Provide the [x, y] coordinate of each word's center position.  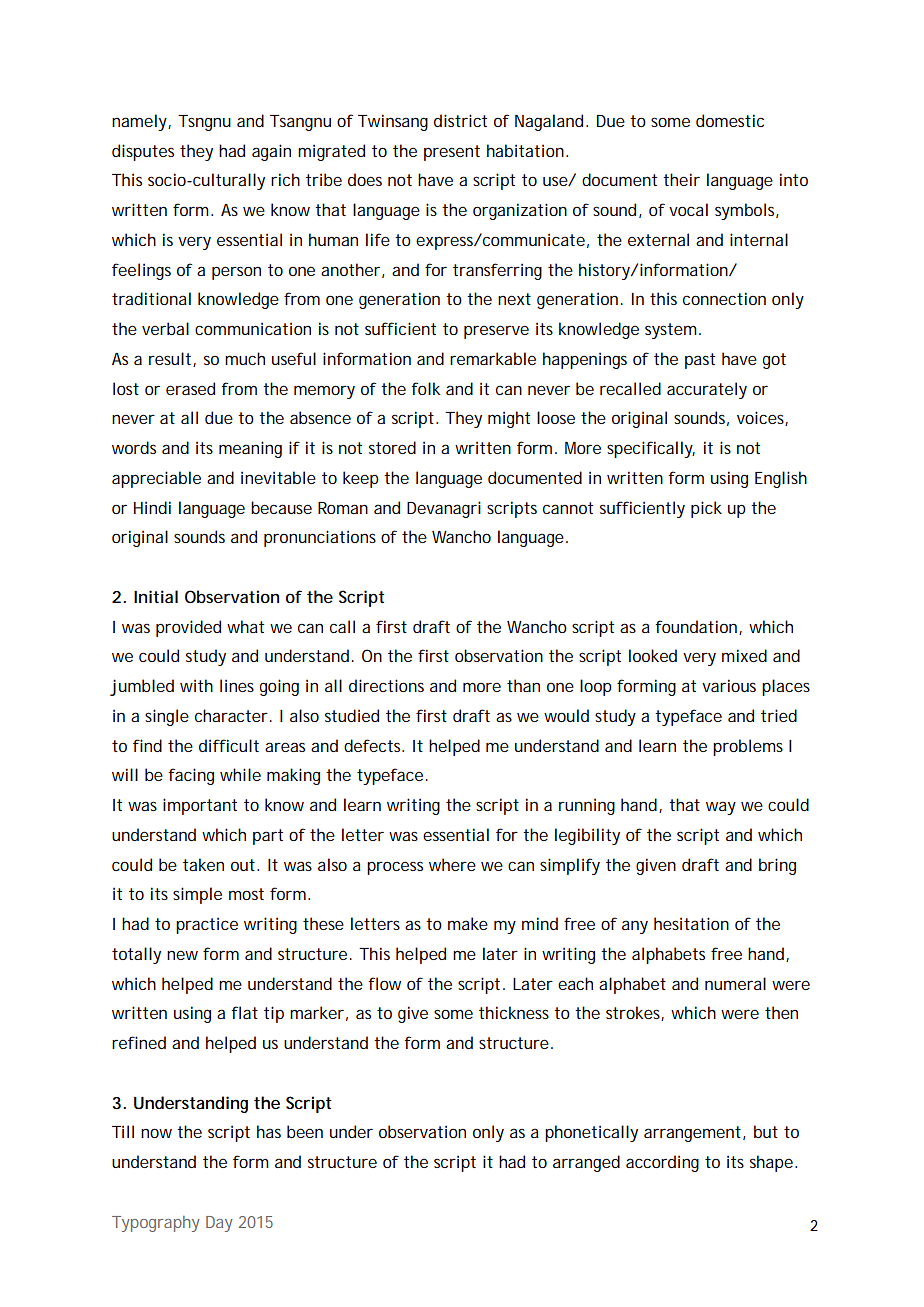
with [196, 685]
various [729, 685]
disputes [143, 152]
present [452, 153]
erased [190, 388]
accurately [707, 390]
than [523, 685]
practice [207, 925]
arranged [586, 1163]
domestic [730, 120]
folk [425, 388]
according [662, 1163]
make [468, 923]
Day [219, 1224]
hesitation [691, 923]
